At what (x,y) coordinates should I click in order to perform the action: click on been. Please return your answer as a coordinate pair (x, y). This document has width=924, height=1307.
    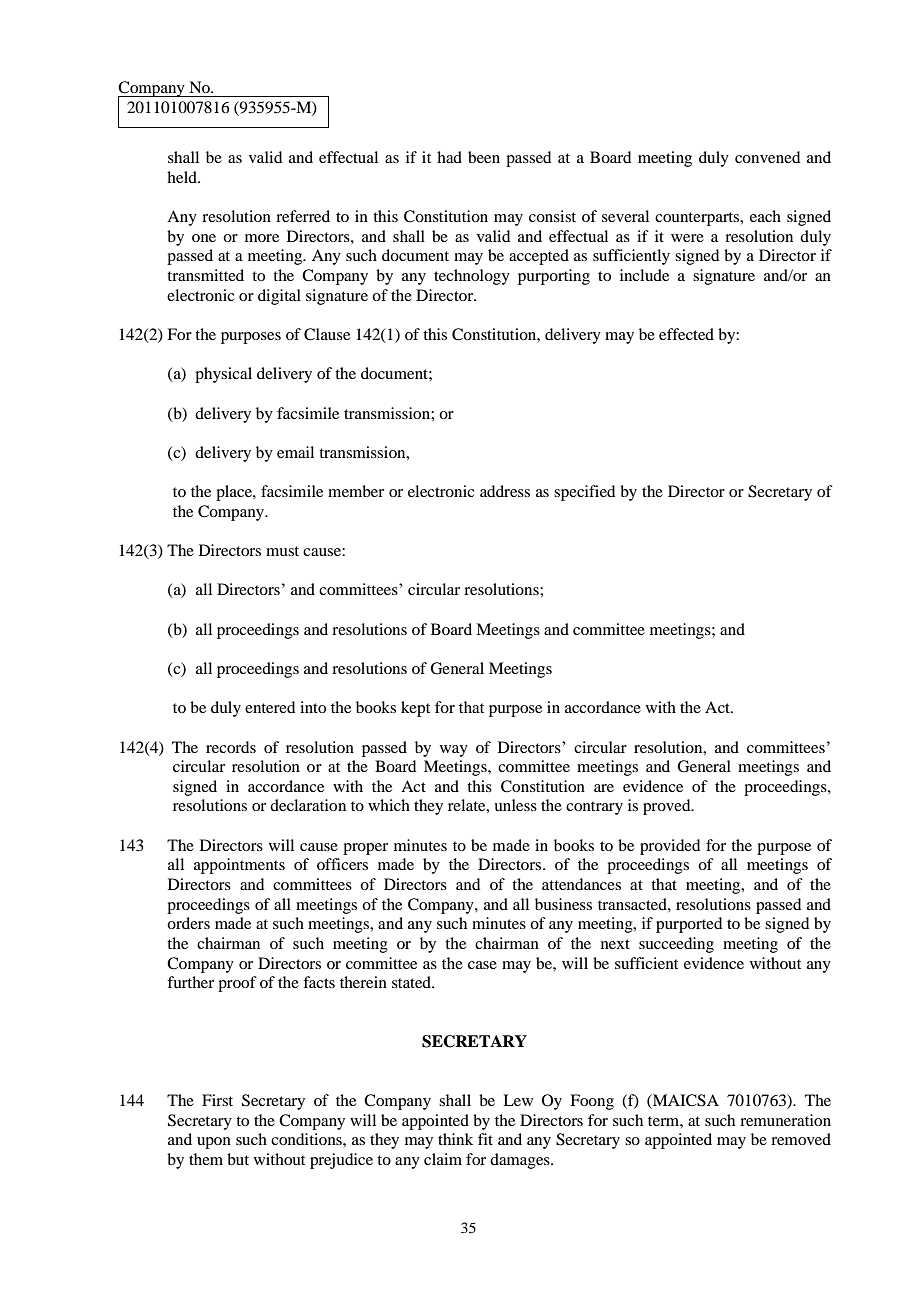
    Looking at the image, I should click on (484, 157).
